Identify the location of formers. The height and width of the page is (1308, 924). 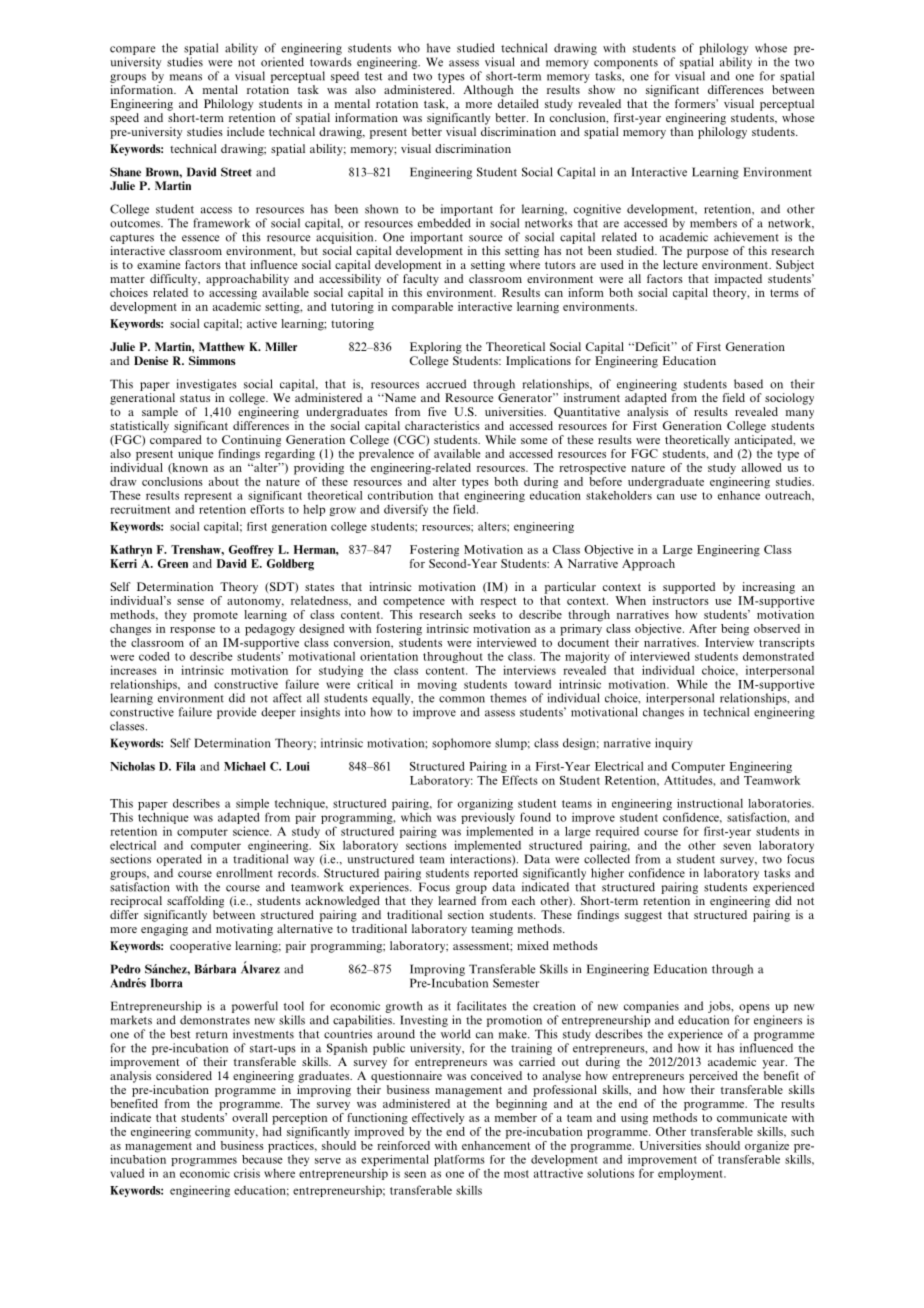
(696, 103).
